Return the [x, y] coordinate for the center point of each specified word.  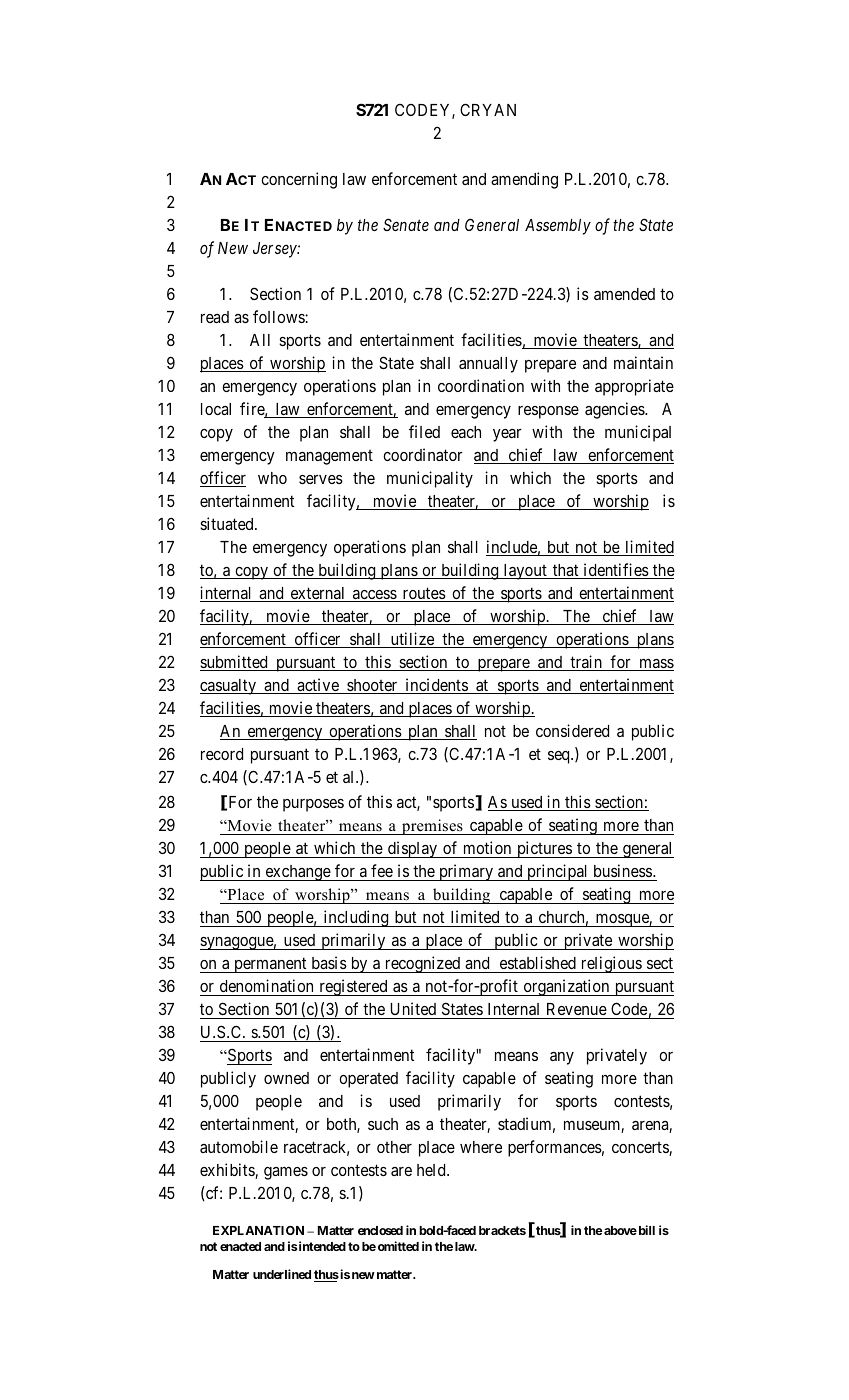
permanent [270, 965]
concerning [299, 180]
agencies [615, 410]
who [272, 478]
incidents [436, 686]
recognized [423, 964]
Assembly [558, 227]
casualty [229, 687]
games [286, 1173]
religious [611, 964]
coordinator [423, 454]
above [619, 1230]
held [432, 1170]
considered [572, 730]
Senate [406, 224]
